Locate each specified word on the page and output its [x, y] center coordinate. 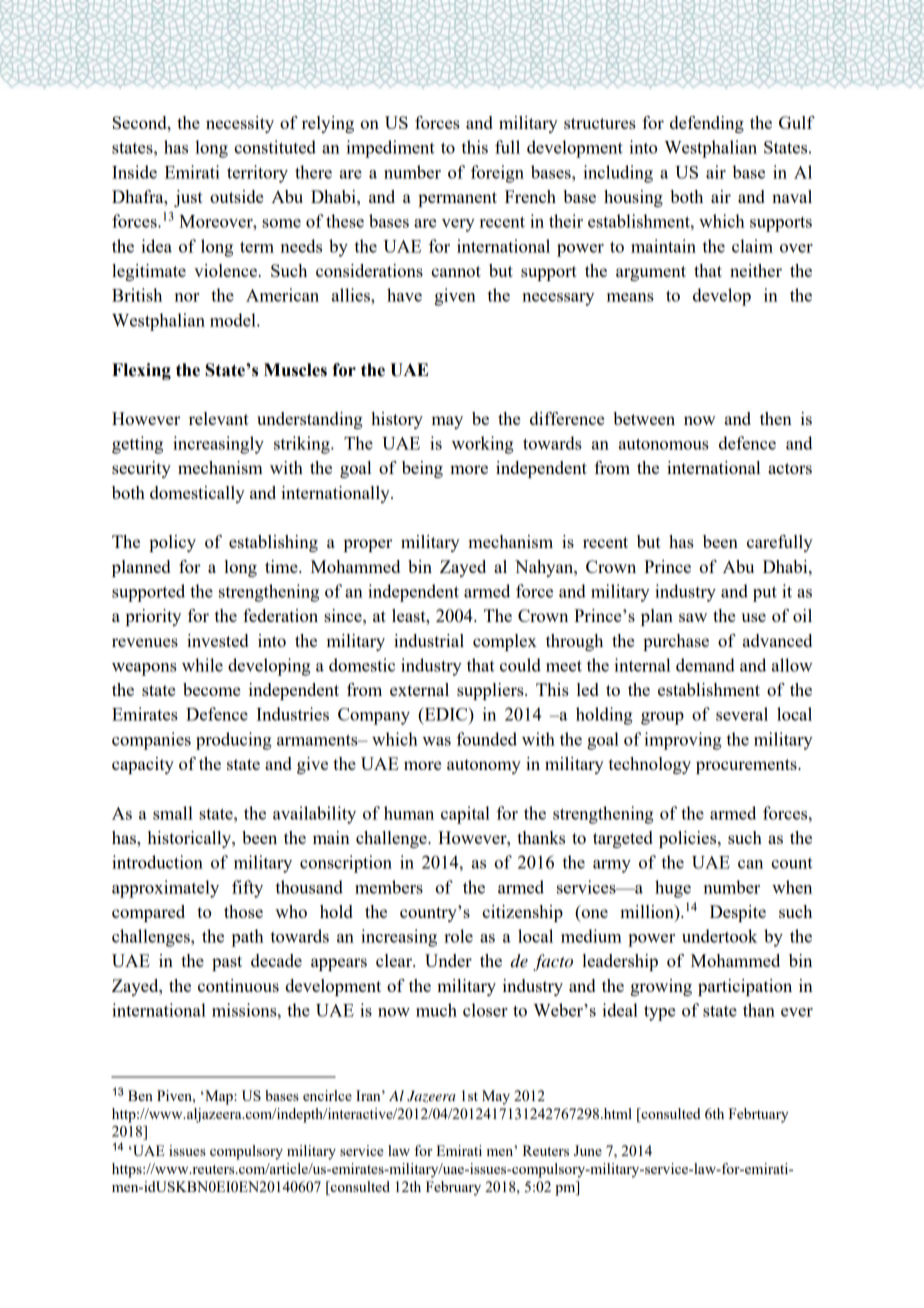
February [453, 1188]
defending [707, 124]
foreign [497, 174]
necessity [240, 124]
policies [689, 839]
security [141, 469]
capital [465, 815]
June [588, 1150]
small [173, 813]
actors [790, 468]
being [422, 469]
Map [219, 1097]
